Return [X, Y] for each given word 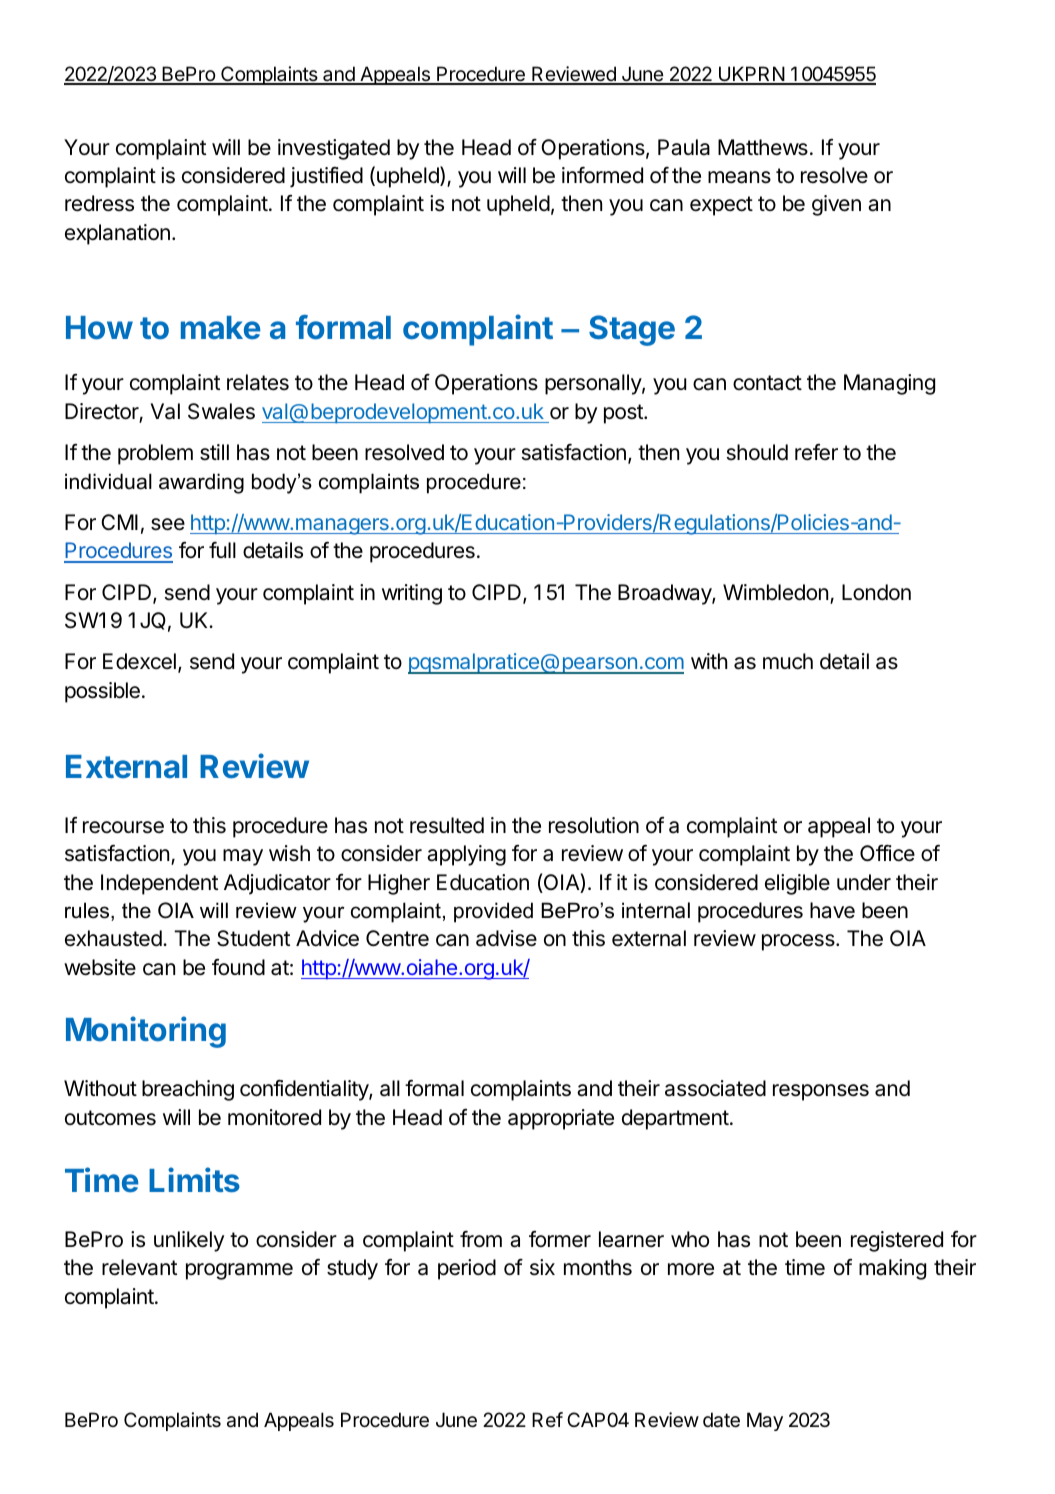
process [799, 942]
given [836, 205]
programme [239, 1271]
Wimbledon [775, 592]
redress [99, 203]
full [222, 550]
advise [506, 938]
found [238, 967]
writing [412, 594]
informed [602, 175]
